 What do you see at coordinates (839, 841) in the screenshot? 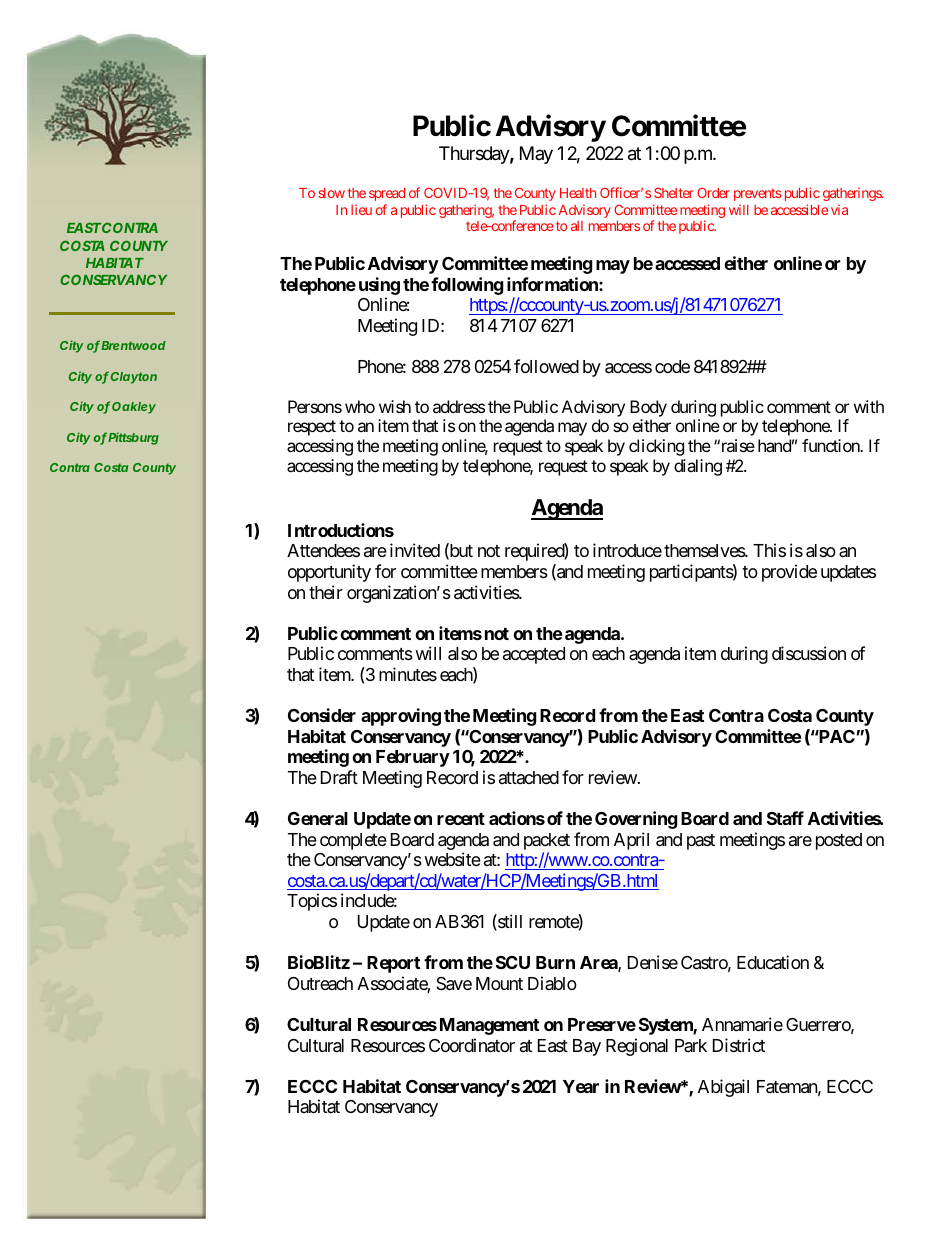
I see `posted` at bounding box center [839, 841].
